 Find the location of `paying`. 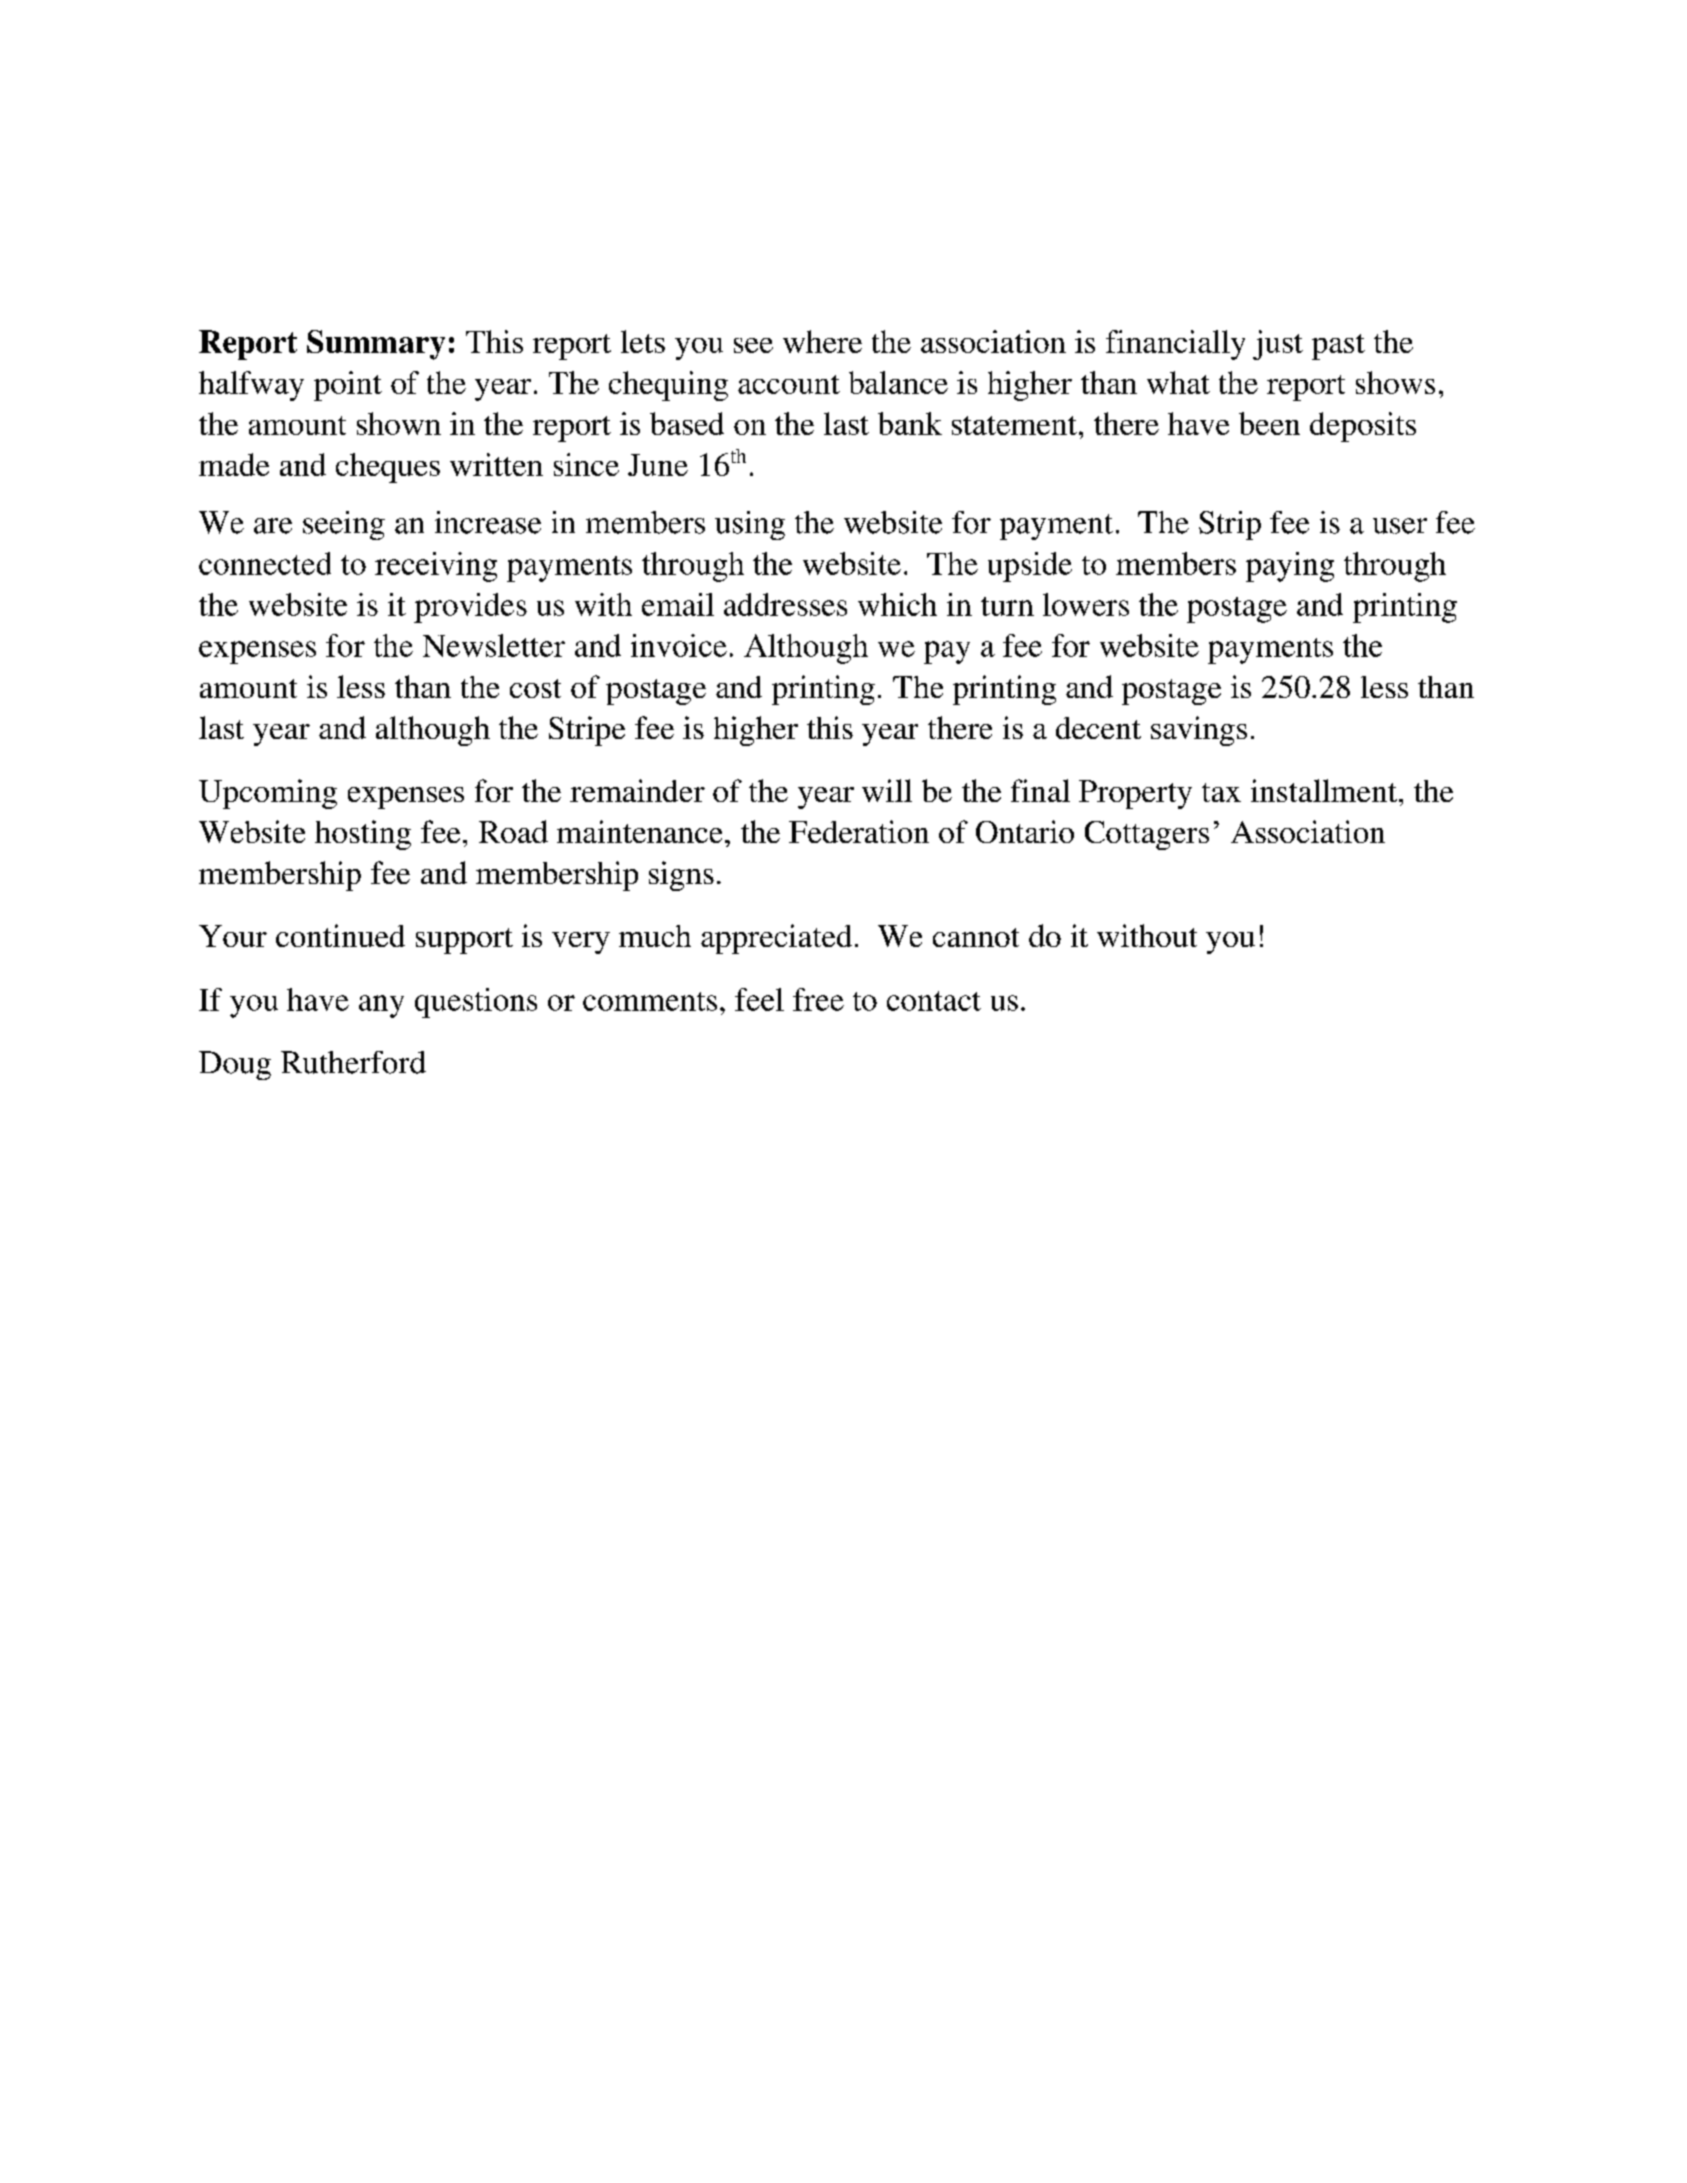

paying is located at coordinates (1290, 567).
